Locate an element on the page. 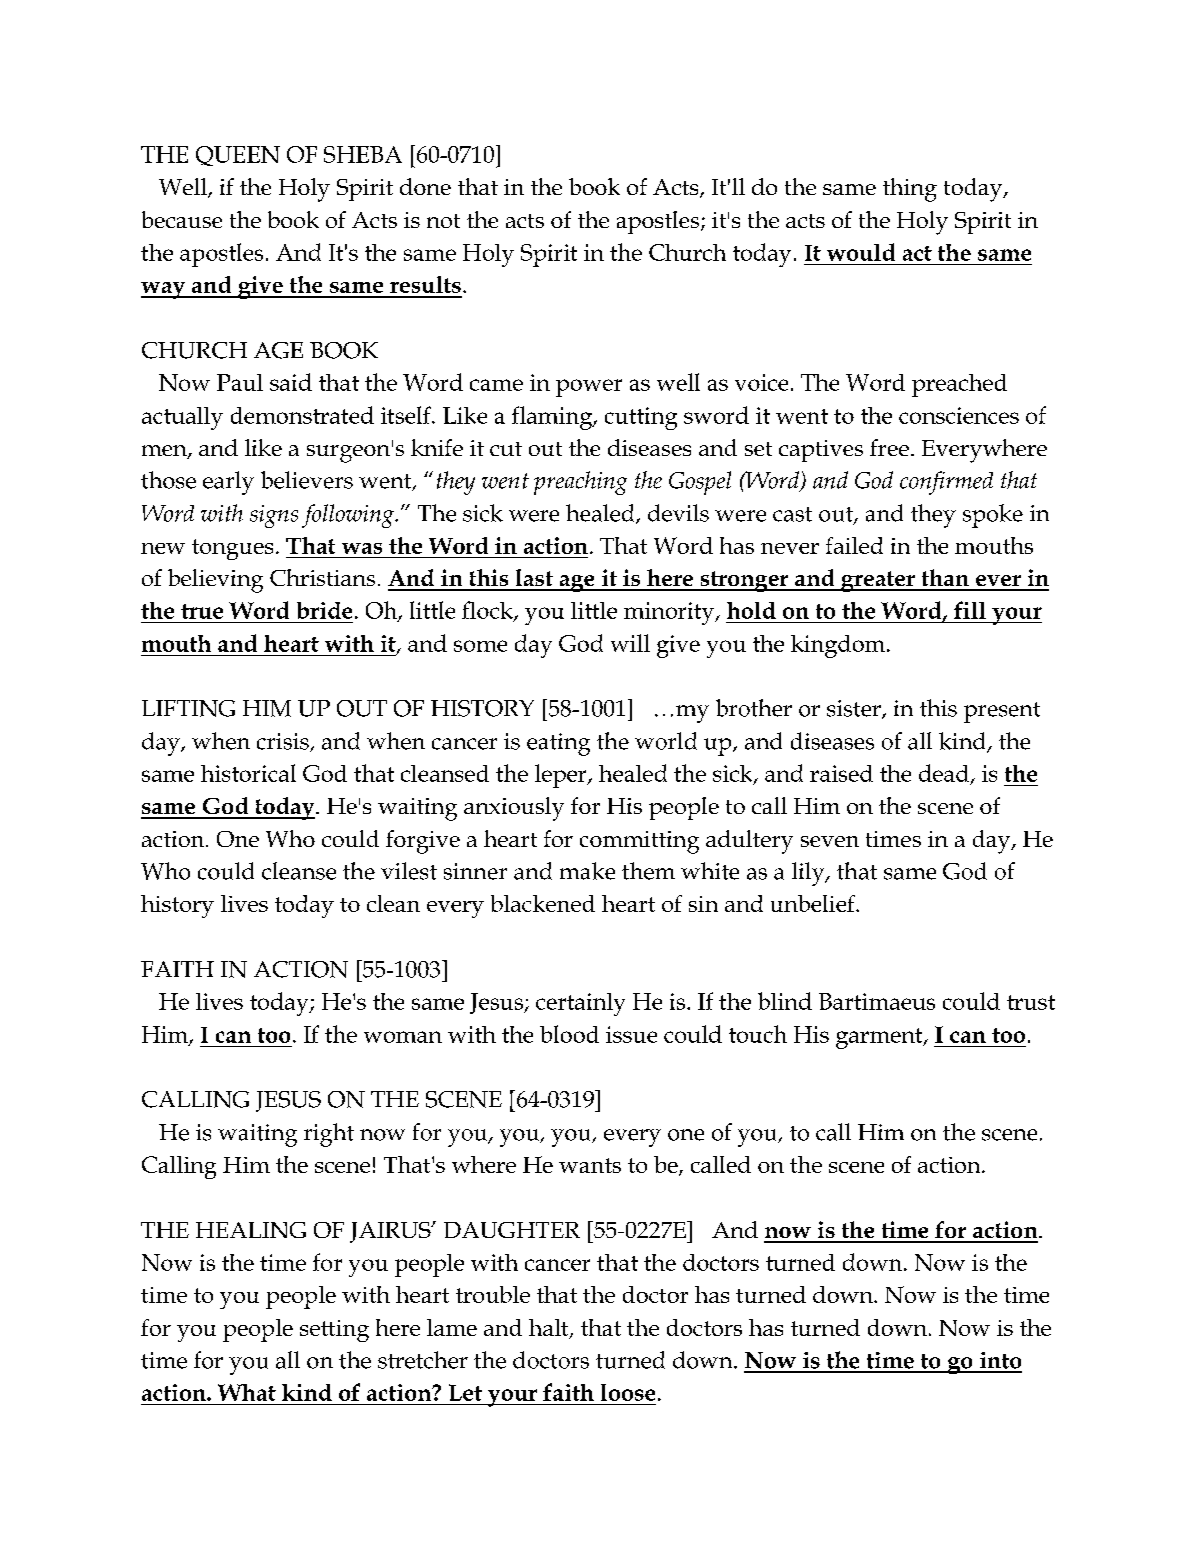  What is located at coordinates (247, 1392).
